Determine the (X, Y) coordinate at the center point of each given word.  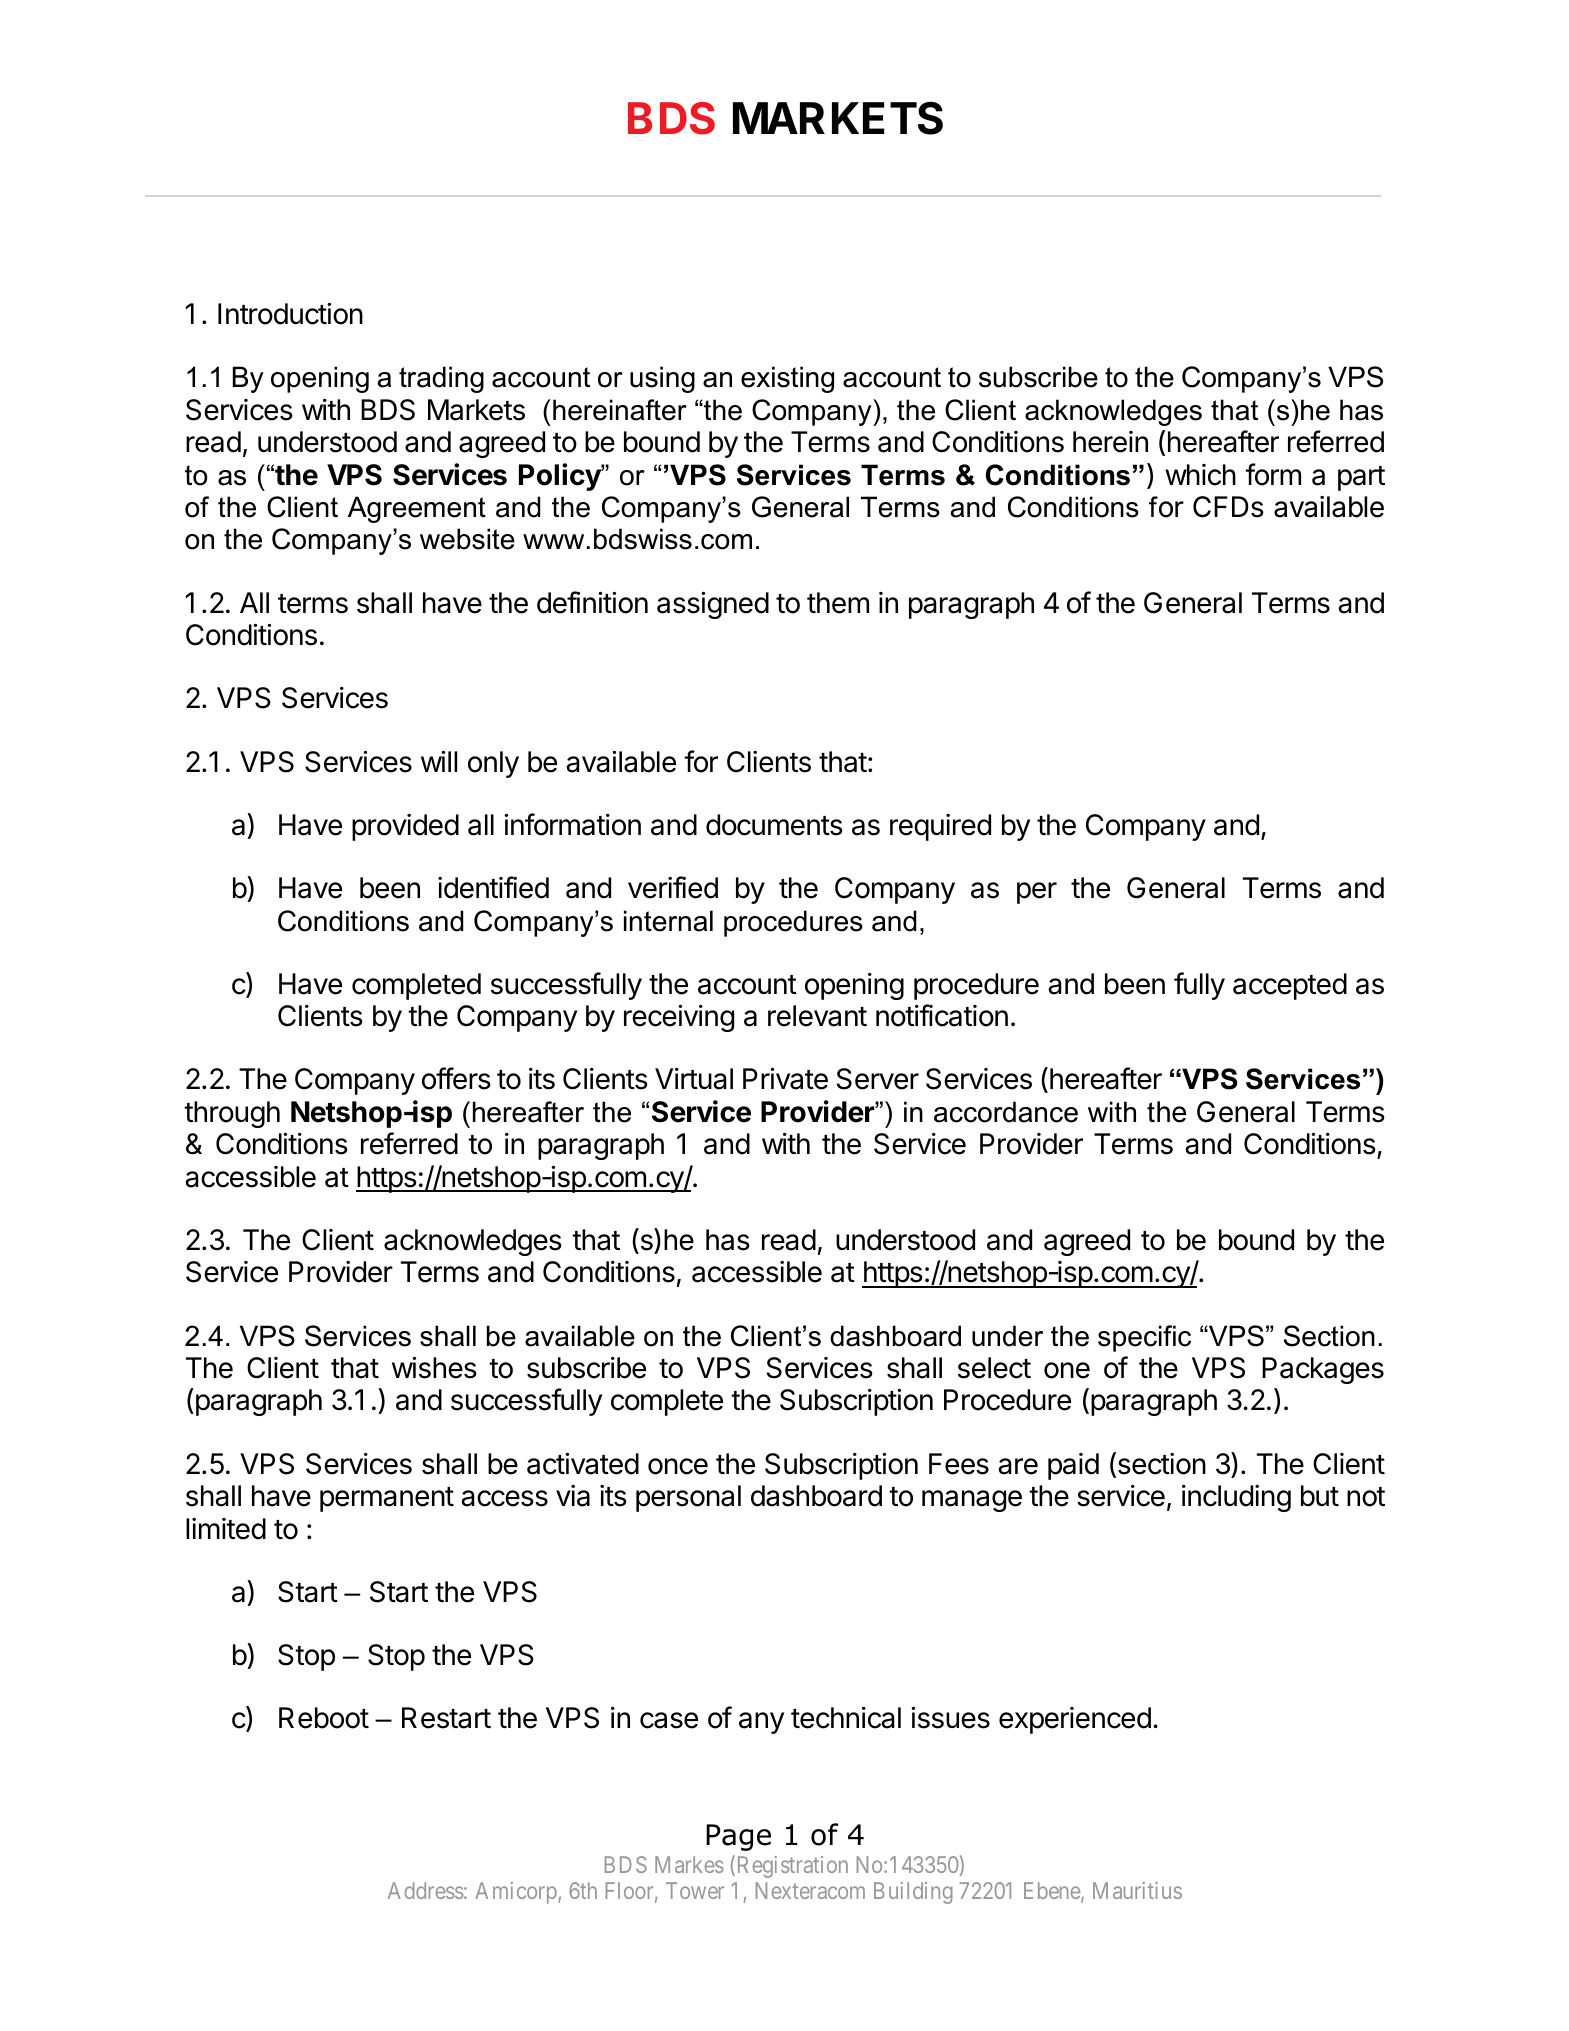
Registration (791, 1866)
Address (426, 1890)
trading (441, 379)
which (1200, 475)
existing (787, 379)
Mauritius (1137, 1890)
